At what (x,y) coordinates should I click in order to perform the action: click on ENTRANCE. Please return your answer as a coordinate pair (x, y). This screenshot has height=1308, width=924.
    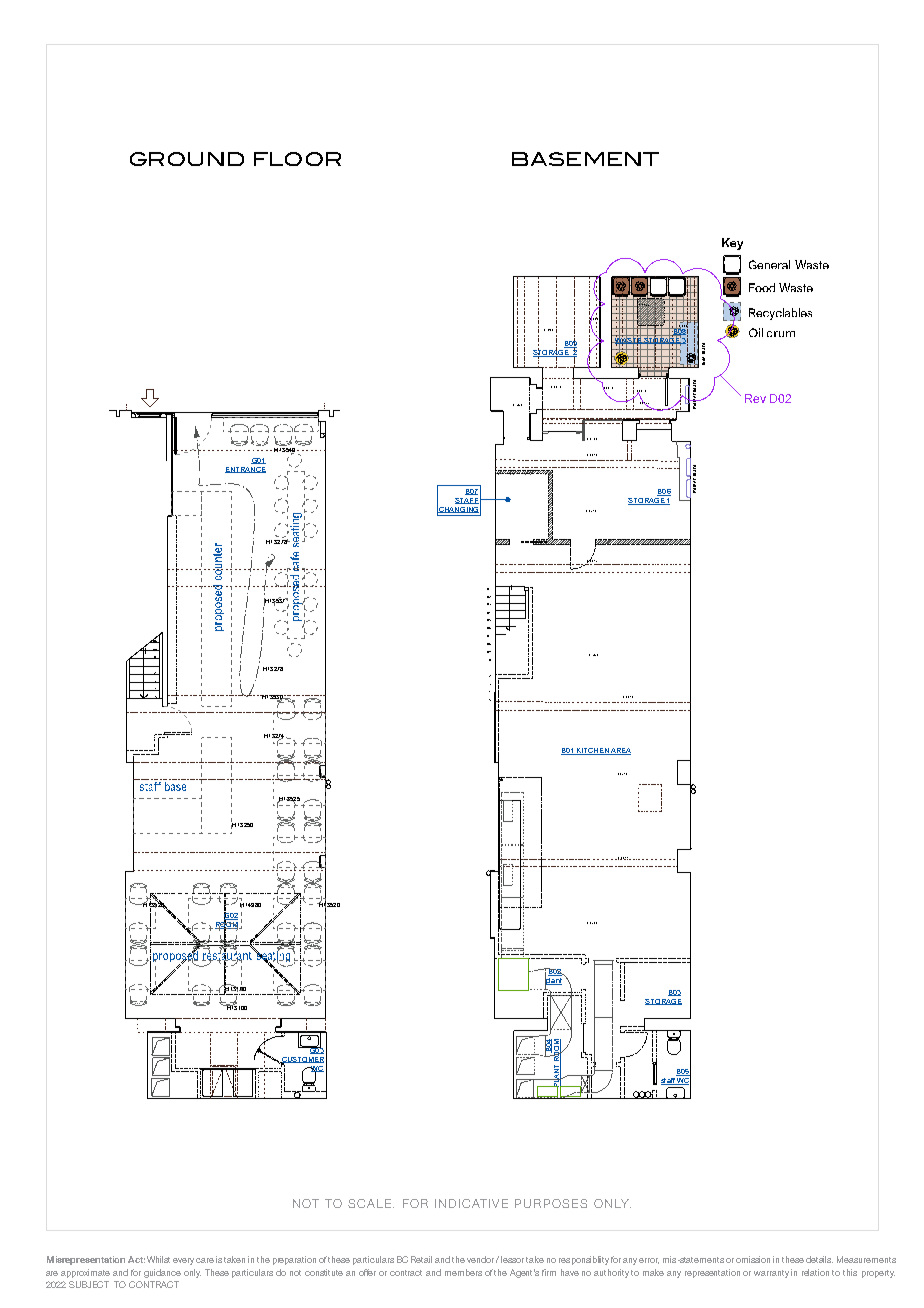
    Looking at the image, I should click on (245, 470).
